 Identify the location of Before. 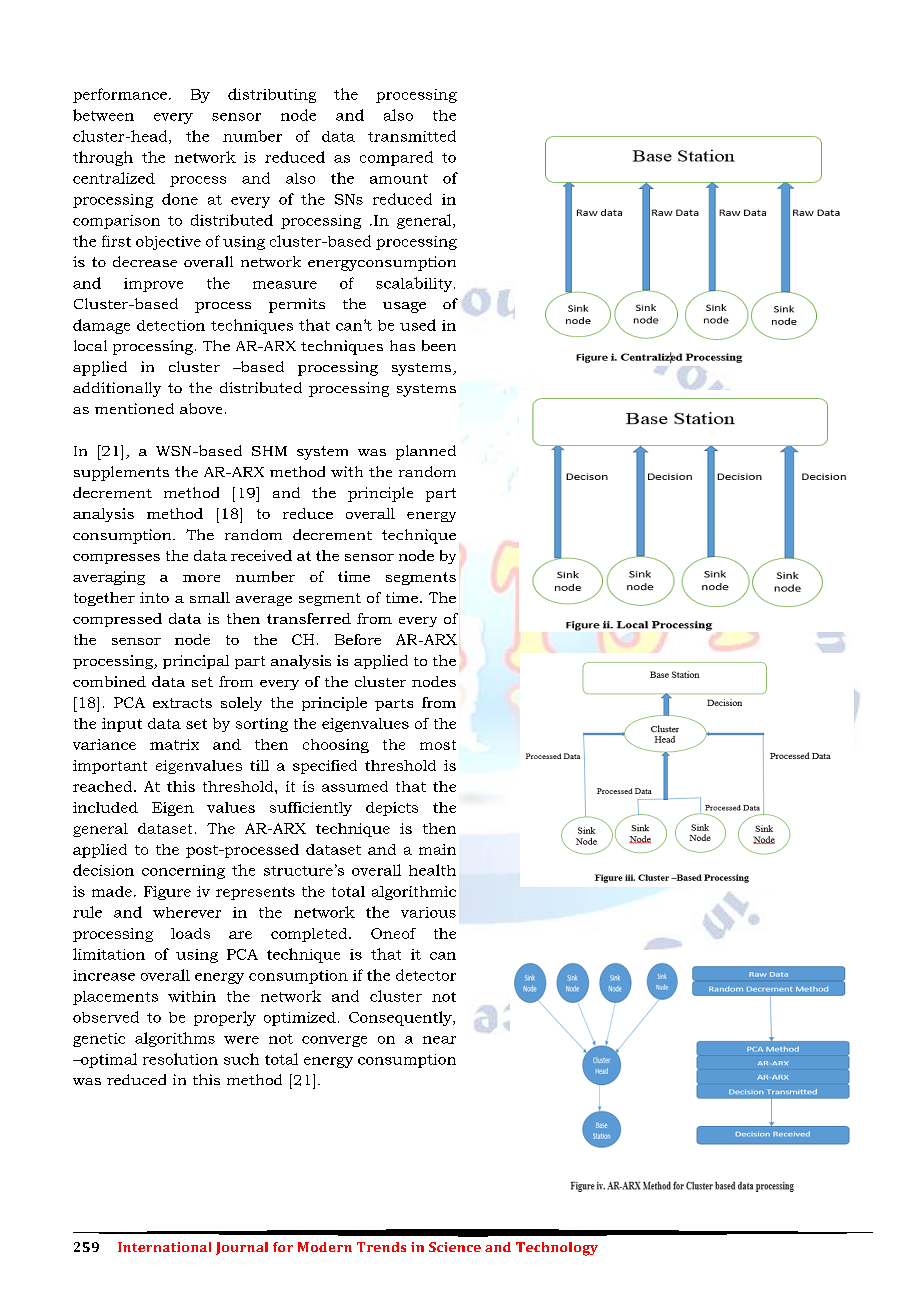
(358, 639).
